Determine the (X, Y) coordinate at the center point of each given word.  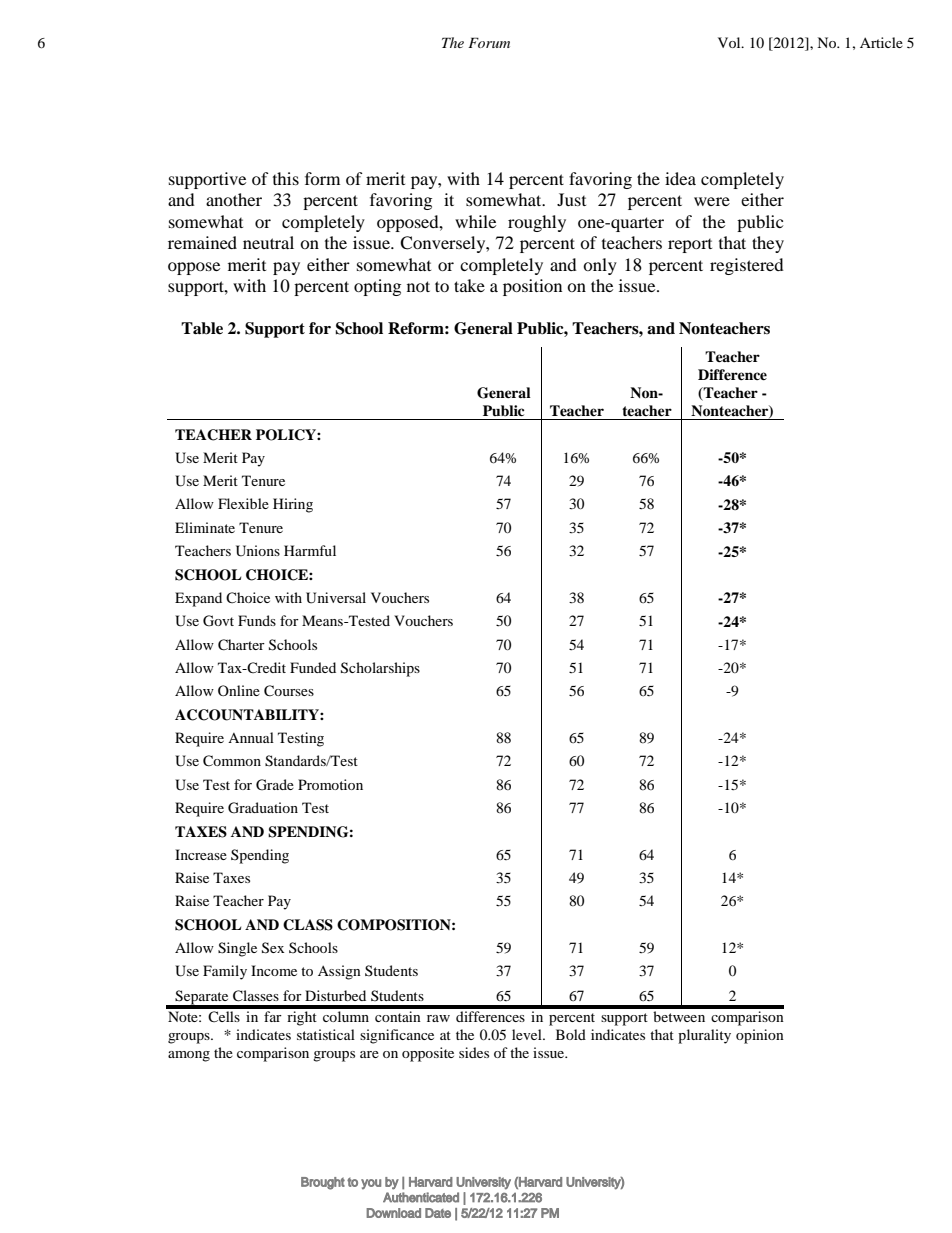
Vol (730, 42)
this (286, 178)
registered (747, 266)
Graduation (263, 808)
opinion (760, 1036)
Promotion (330, 784)
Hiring (293, 505)
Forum (489, 42)
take (469, 285)
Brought (323, 1183)
